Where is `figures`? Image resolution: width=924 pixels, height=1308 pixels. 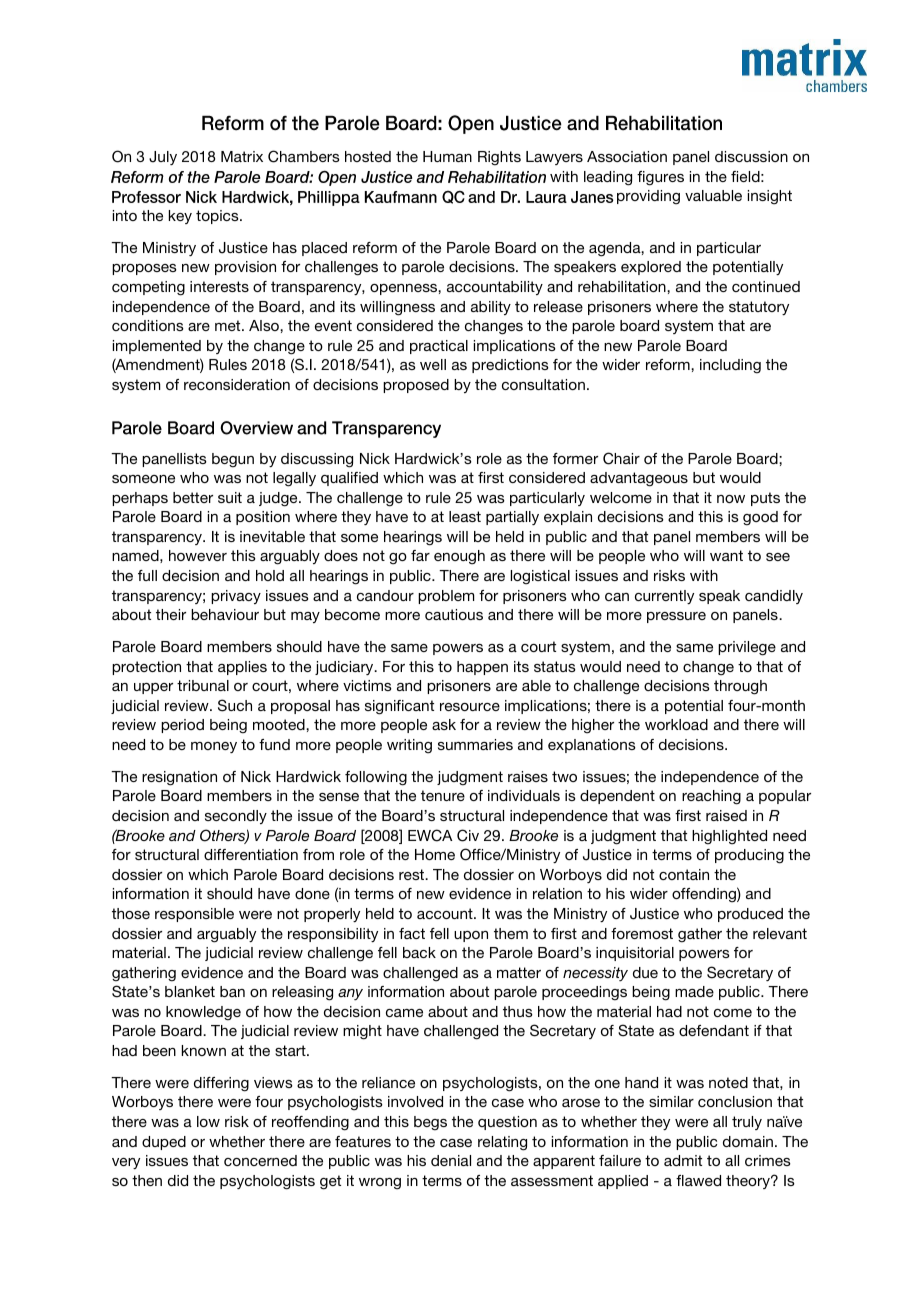
figures is located at coordinates (660, 178).
